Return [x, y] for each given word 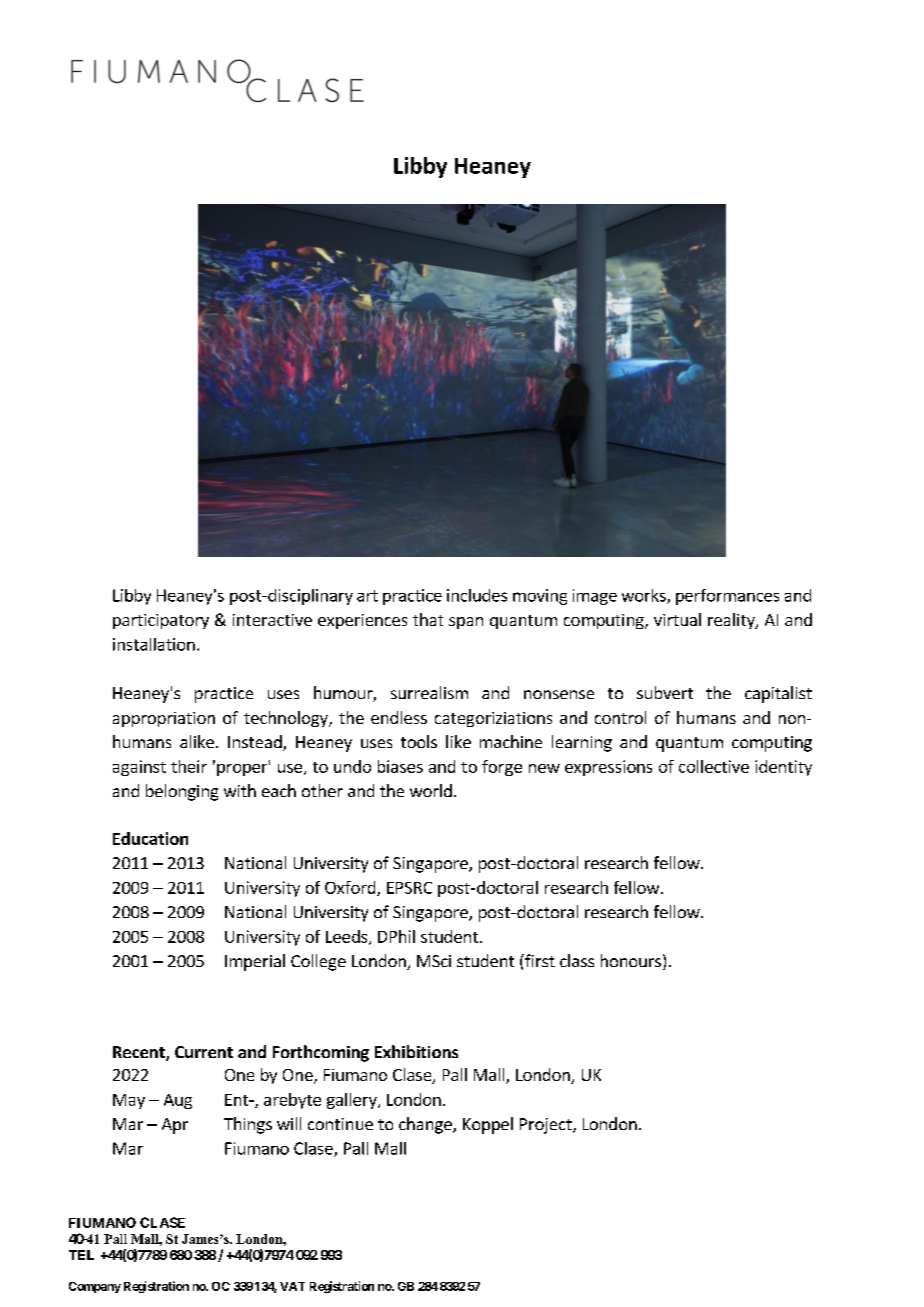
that [428, 619]
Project [547, 1126]
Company [95, 1287]
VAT [292, 1286]
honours [631, 960]
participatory [161, 621]
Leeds [348, 937]
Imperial [255, 962]
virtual [677, 619]
